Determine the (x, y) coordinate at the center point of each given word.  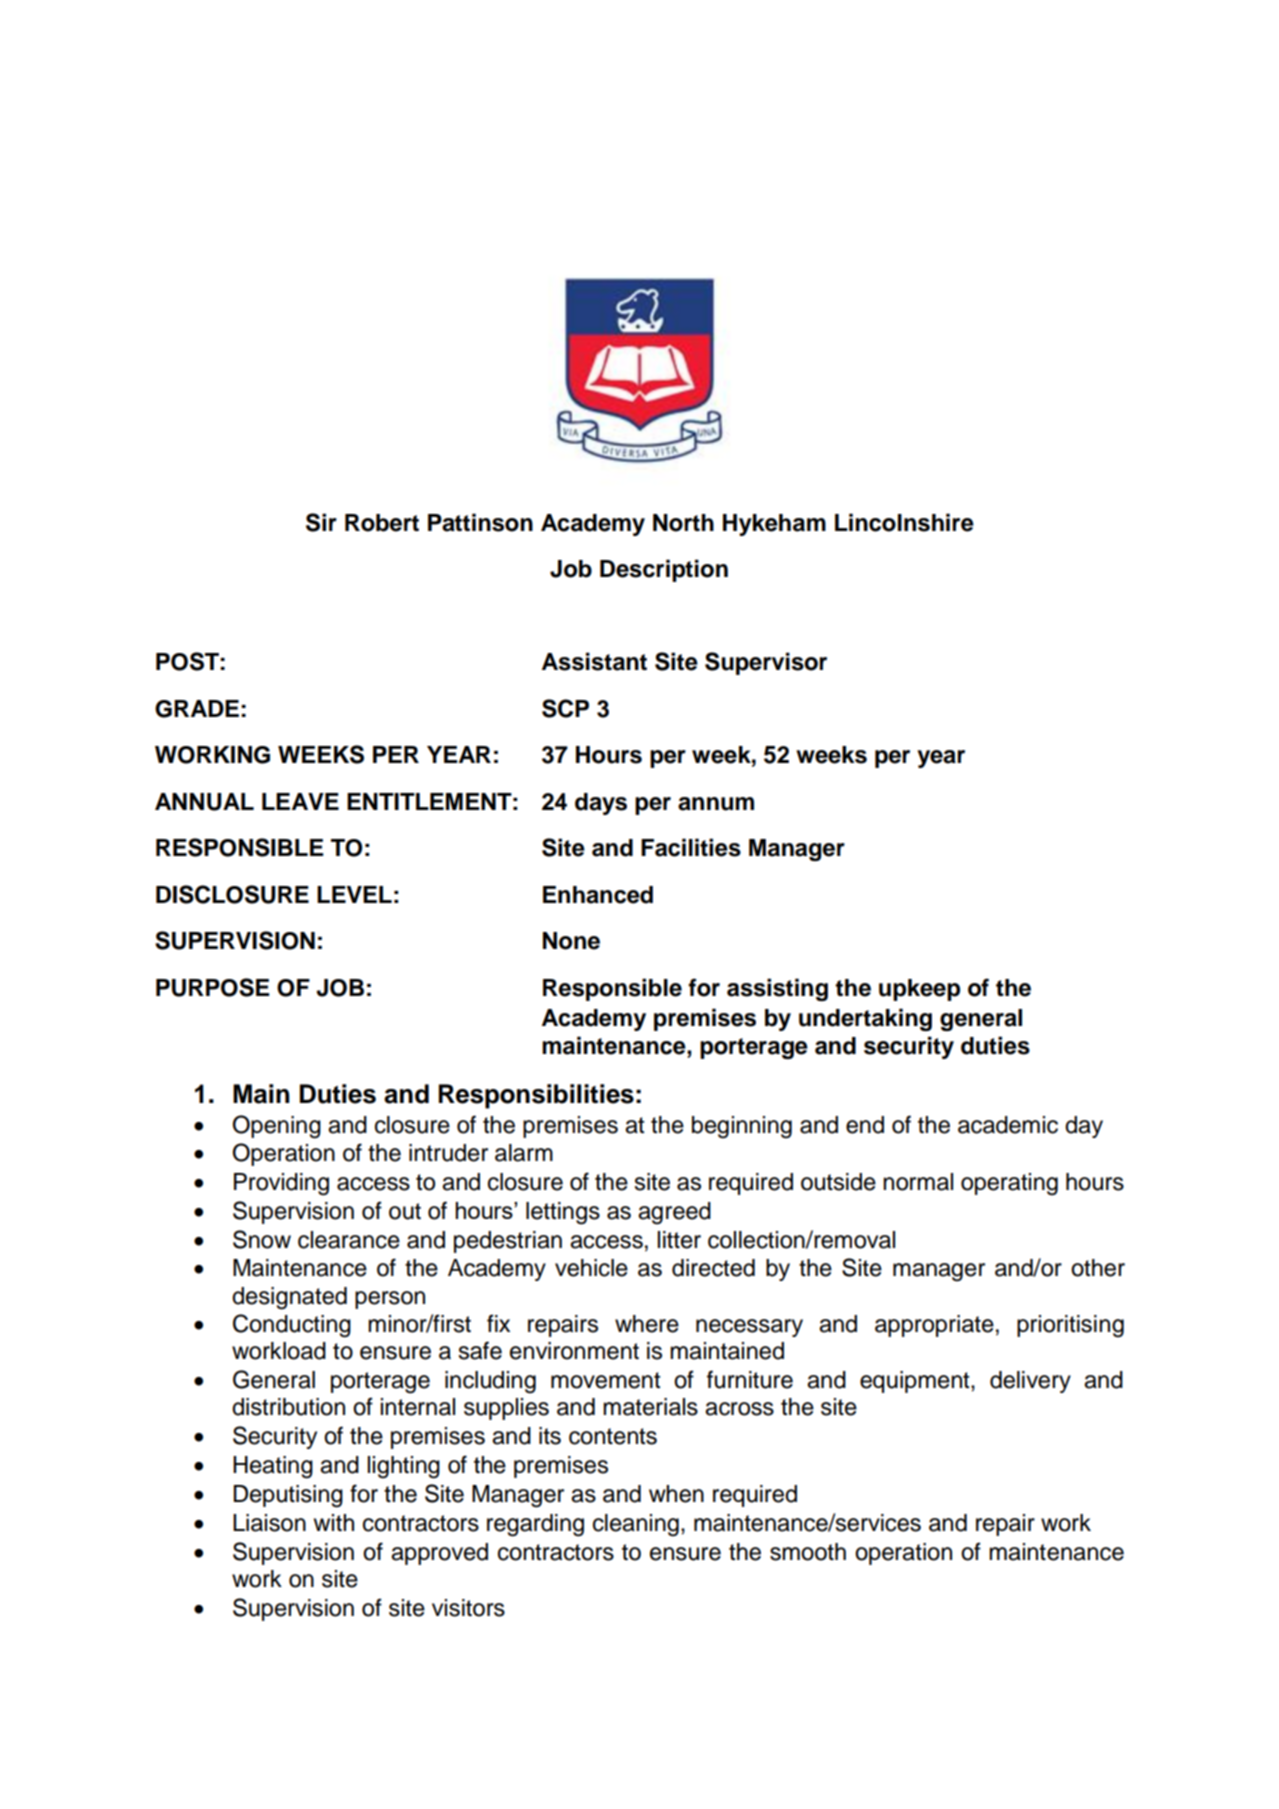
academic (1008, 1125)
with (334, 1522)
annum (716, 804)
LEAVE (300, 801)
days (601, 804)
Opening (277, 1127)
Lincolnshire (904, 522)
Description (664, 570)
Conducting (292, 1326)
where (647, 1324)
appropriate (934, 1326)
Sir (321, 522)
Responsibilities (536, 1096)
